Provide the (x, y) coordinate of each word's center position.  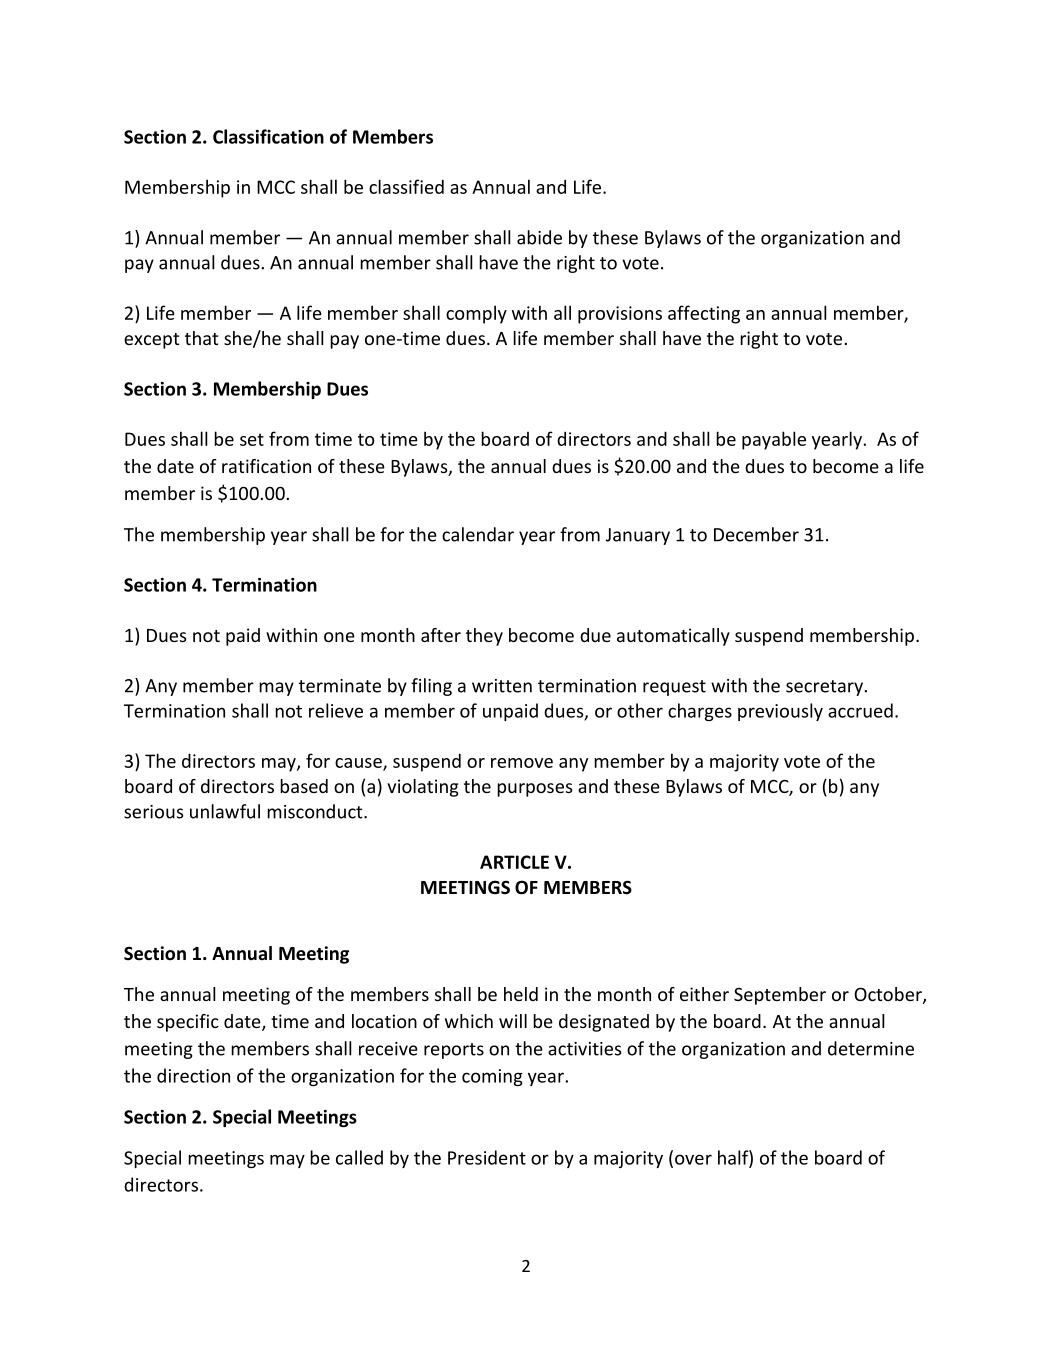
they (484, 637)
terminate (340, 686)
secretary (824, 688)
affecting (704, 314)
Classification (268, 136)
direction (193, 1075)
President (487, 1157)
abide (539, 237)
